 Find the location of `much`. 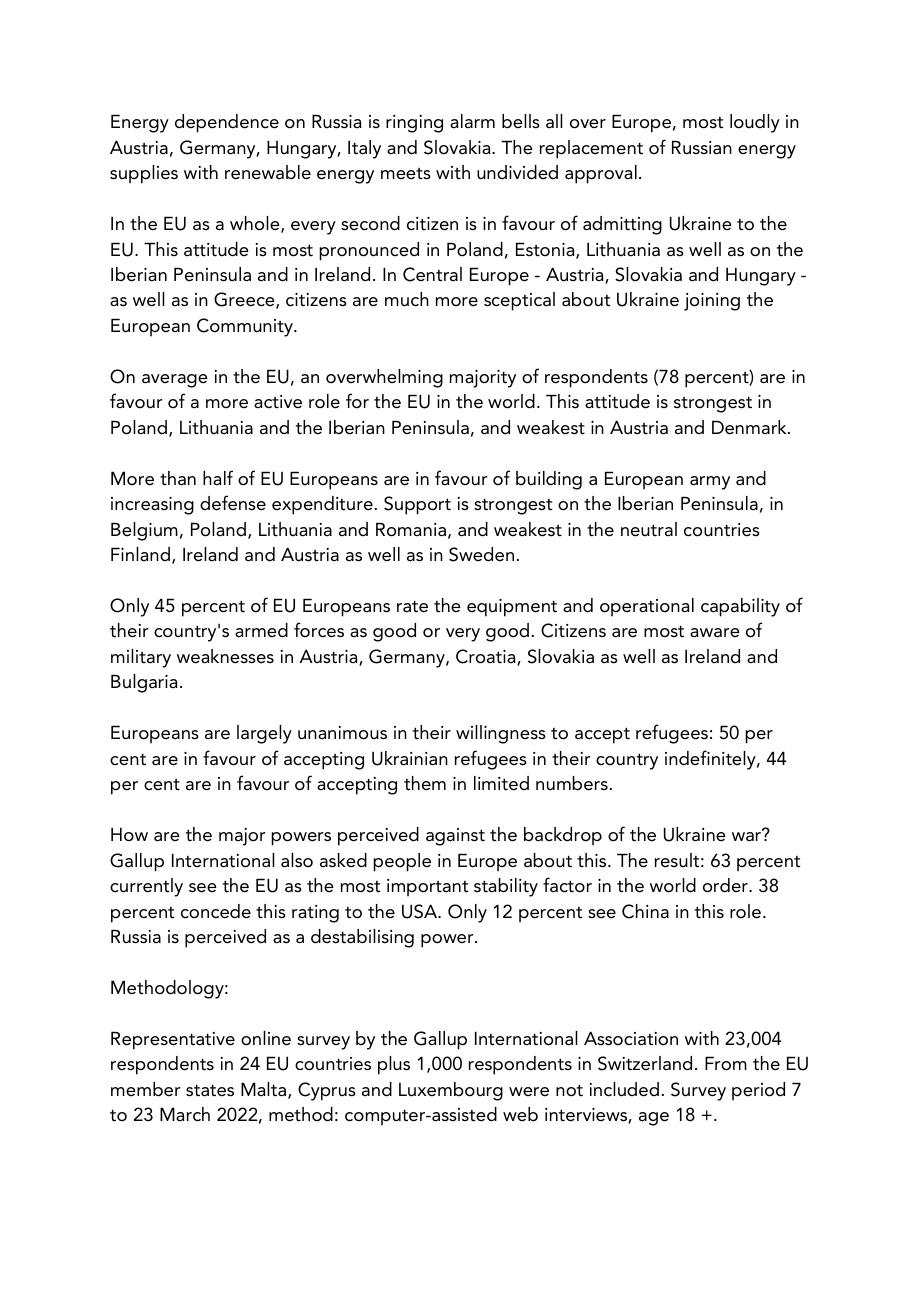

much is located at coordinates (407, 299).
